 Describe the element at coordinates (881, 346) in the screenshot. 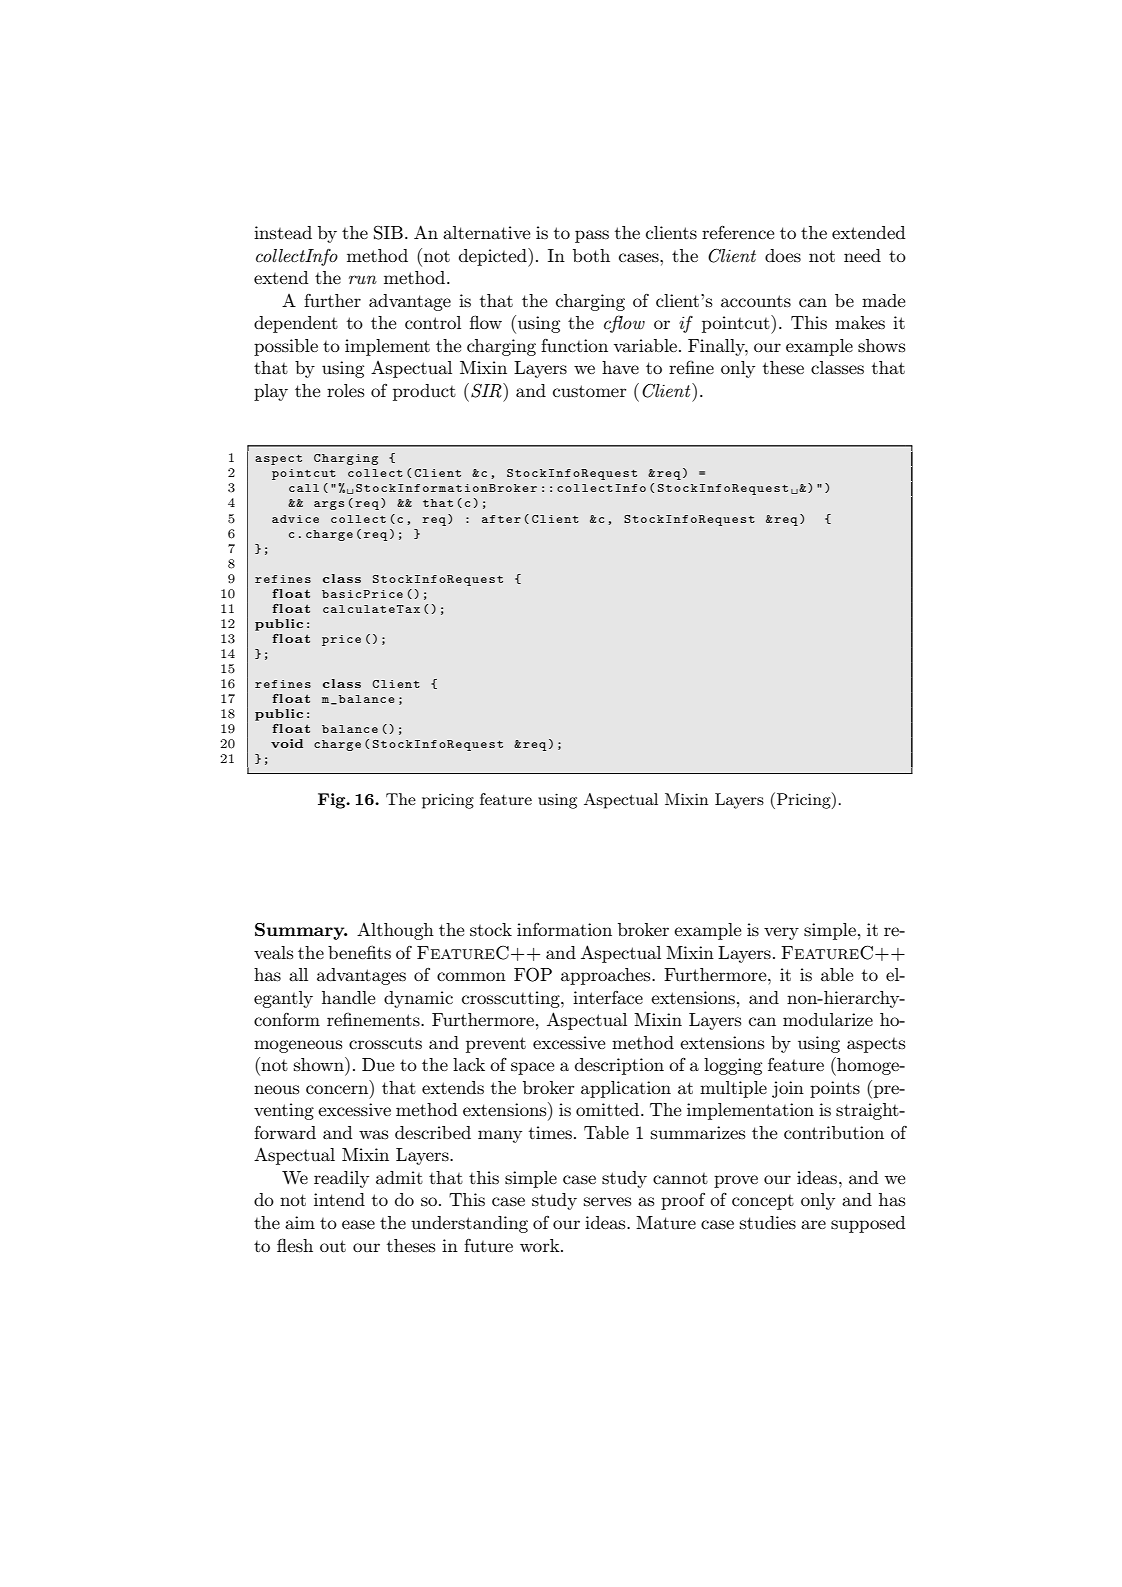

I see `shows` at that location.
